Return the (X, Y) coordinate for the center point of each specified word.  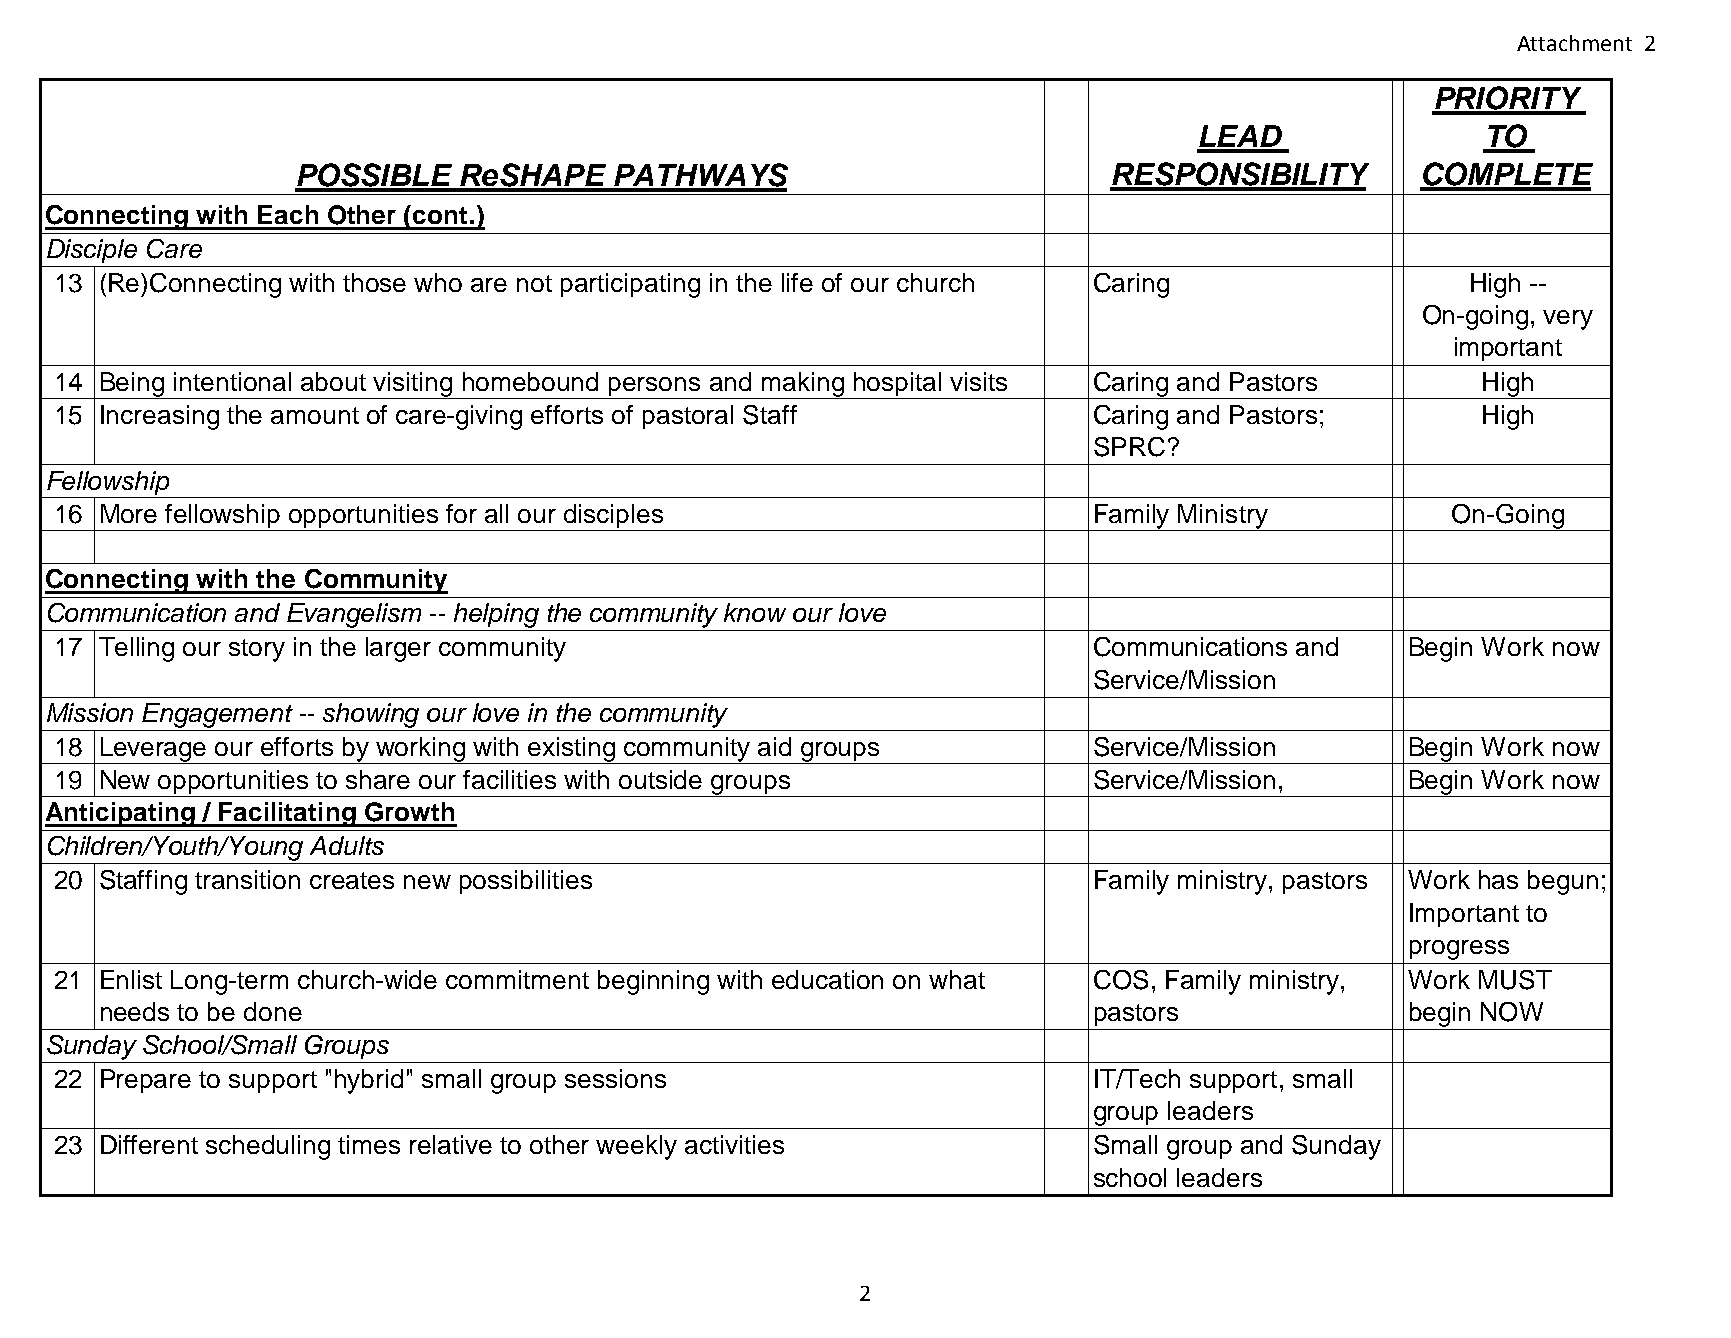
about (333, 381)
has (1498, 879)
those (374, 282)
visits (978, 381)
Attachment (1574, 43)
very (1568, 320)
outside (660, 779)
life (797, 282)
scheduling (268, 1147)
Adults (347, 845)
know (755, 612)
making (803, 385)
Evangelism (354, 615)
